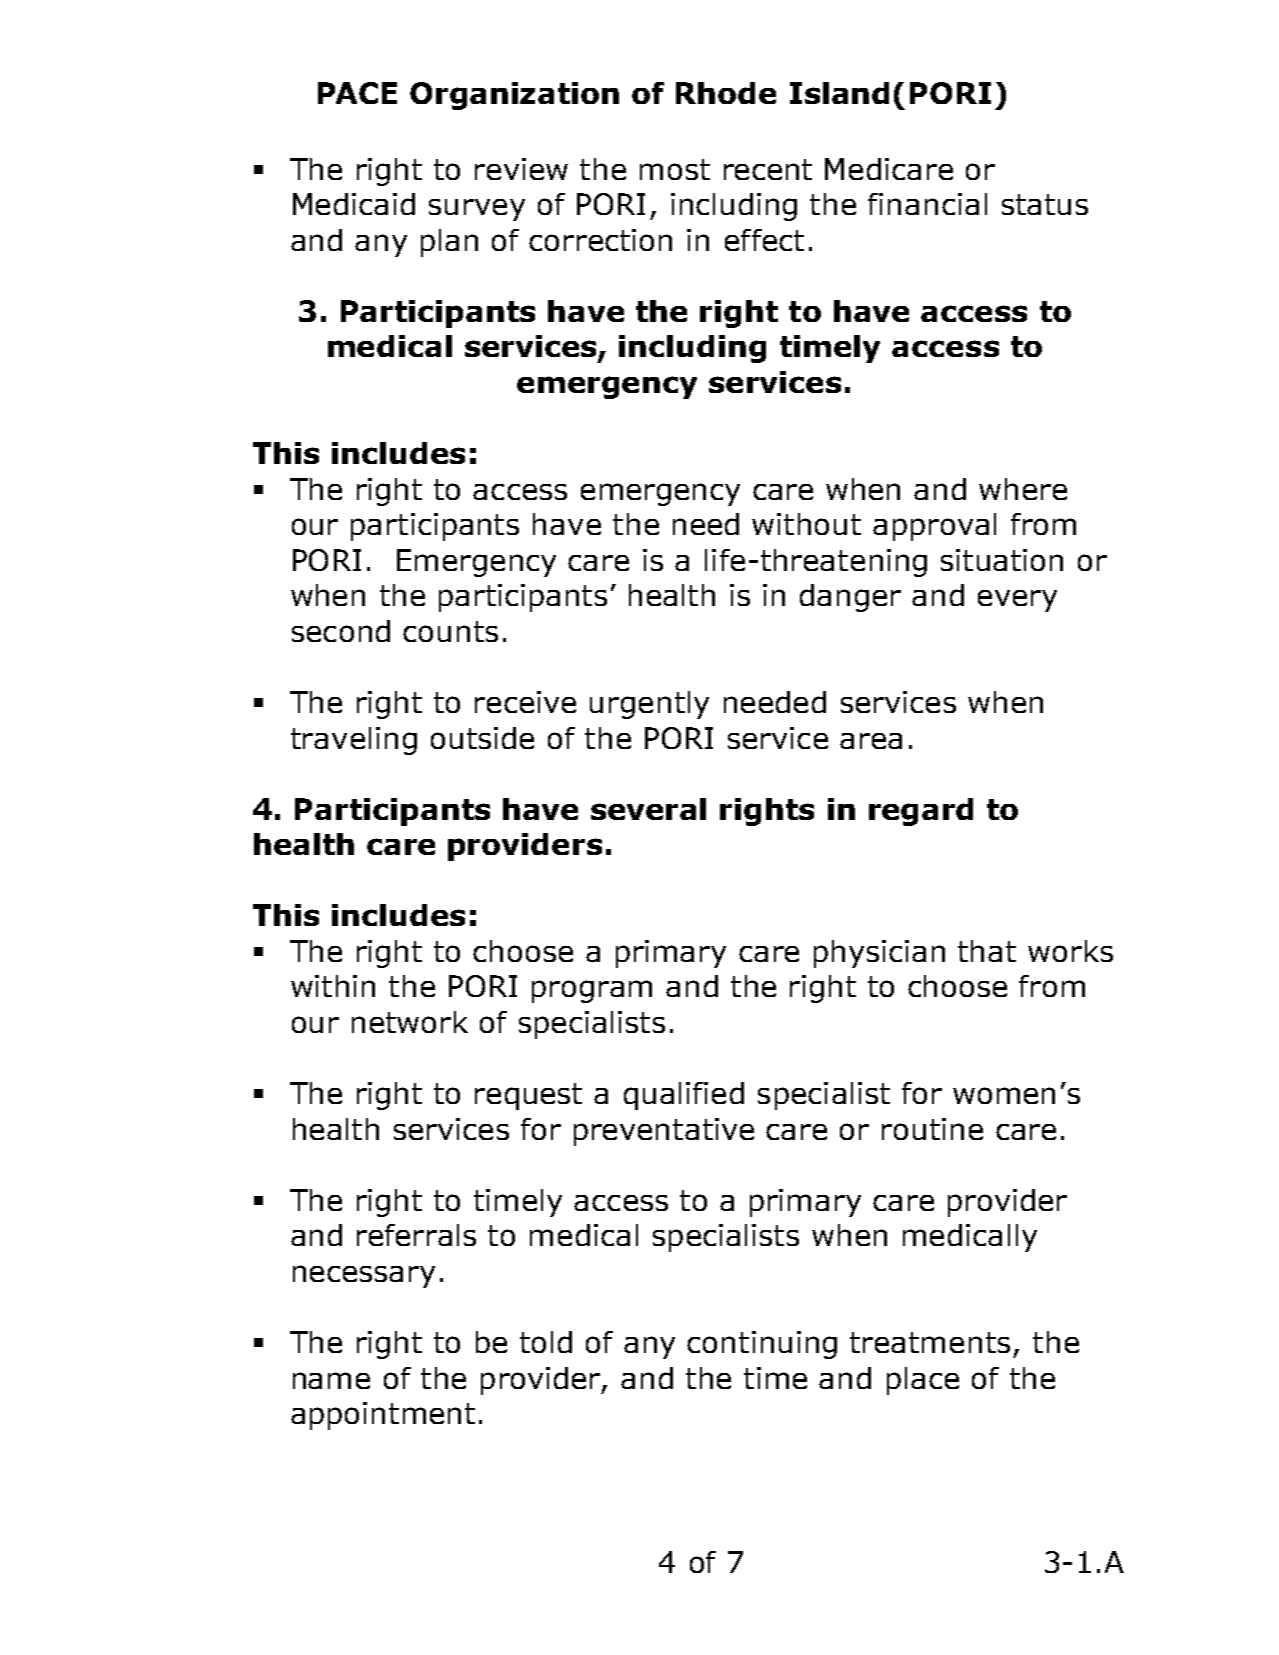 Image resolution: width=1279 pixels, height=1655 pixels. Describe the element at coordinates (482, 738) in the page. I see `outside` at that location.
